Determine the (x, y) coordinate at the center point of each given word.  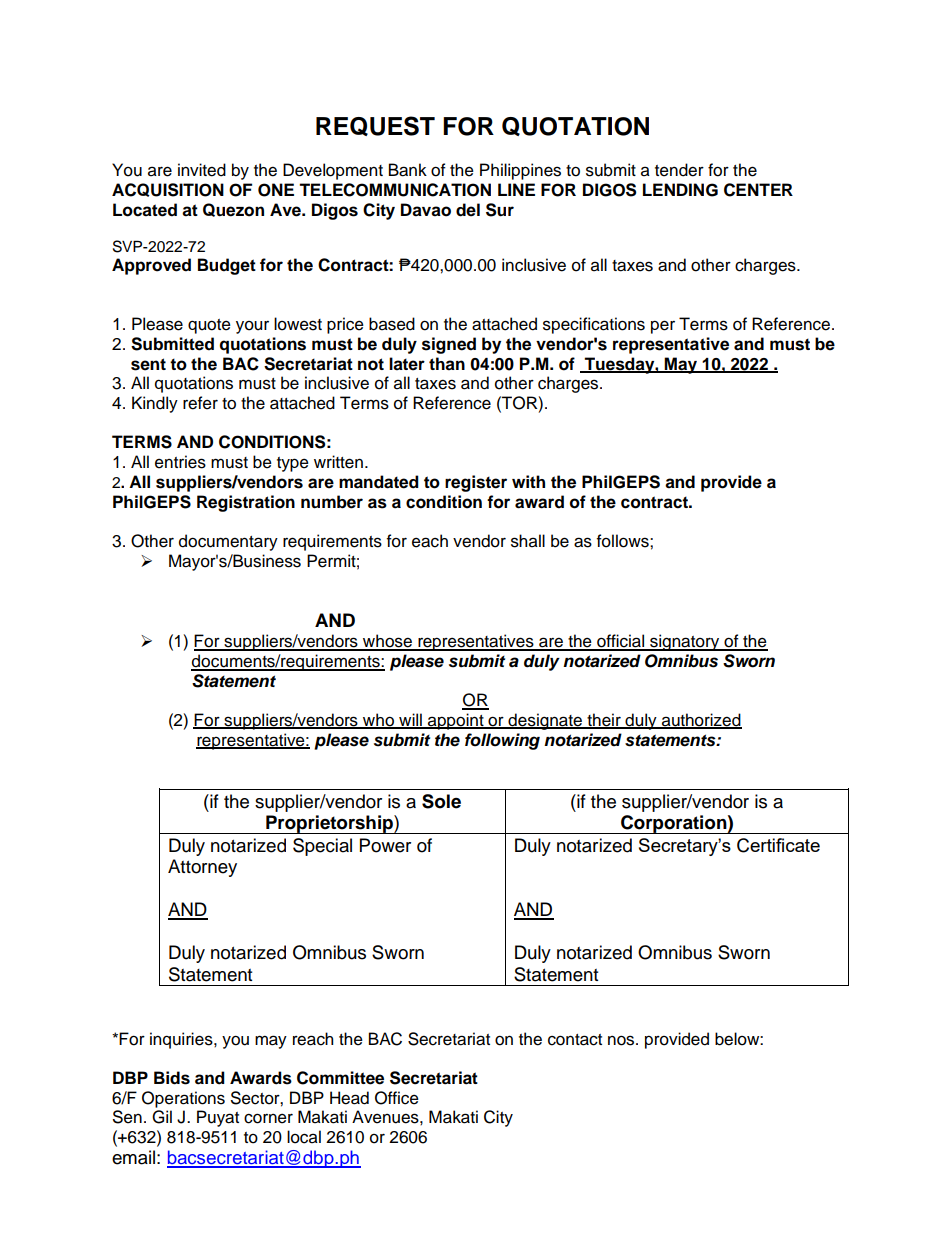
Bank (408, 170)
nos (622, 1040)
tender (679, 170)
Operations (183, 1099)
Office (397, 1098)
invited (202, 170)
